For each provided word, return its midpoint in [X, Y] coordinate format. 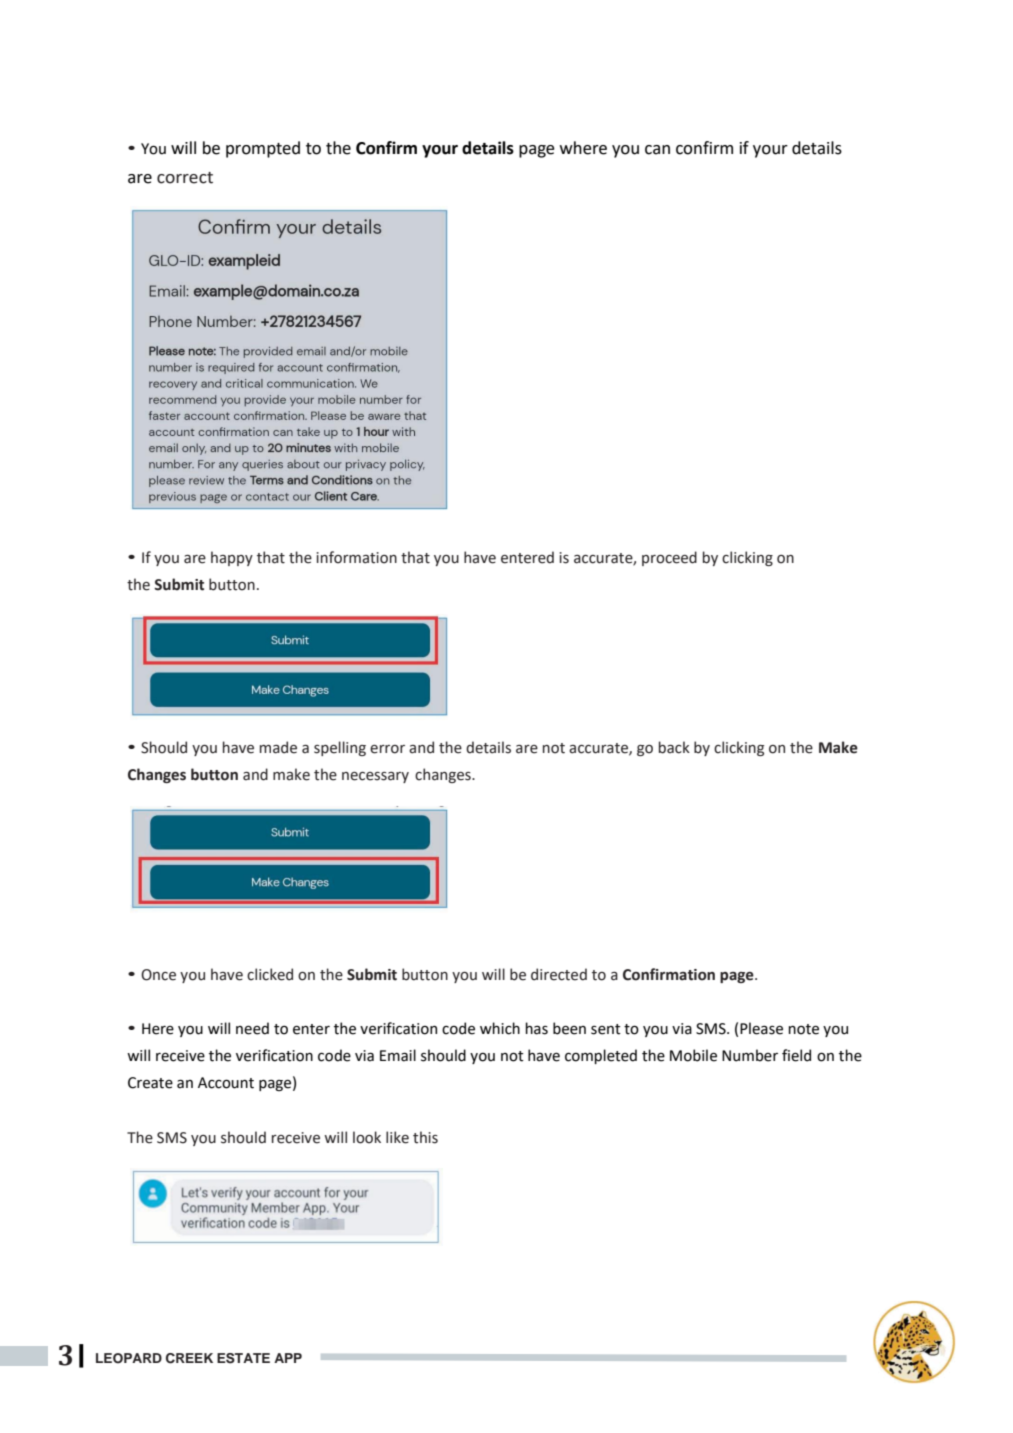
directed [559, 974]
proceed [669, 558]
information [357, 557]
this [425, 1137]
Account [226, 1083]
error [387, 749]
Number [750, 1055]
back [674, 747]
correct [185, 178]
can [657, 150]
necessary [375, 777]
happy [232, 558]
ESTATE [243, 1358]
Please [761, 1028]
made [278, 747]
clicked [270, 974]
